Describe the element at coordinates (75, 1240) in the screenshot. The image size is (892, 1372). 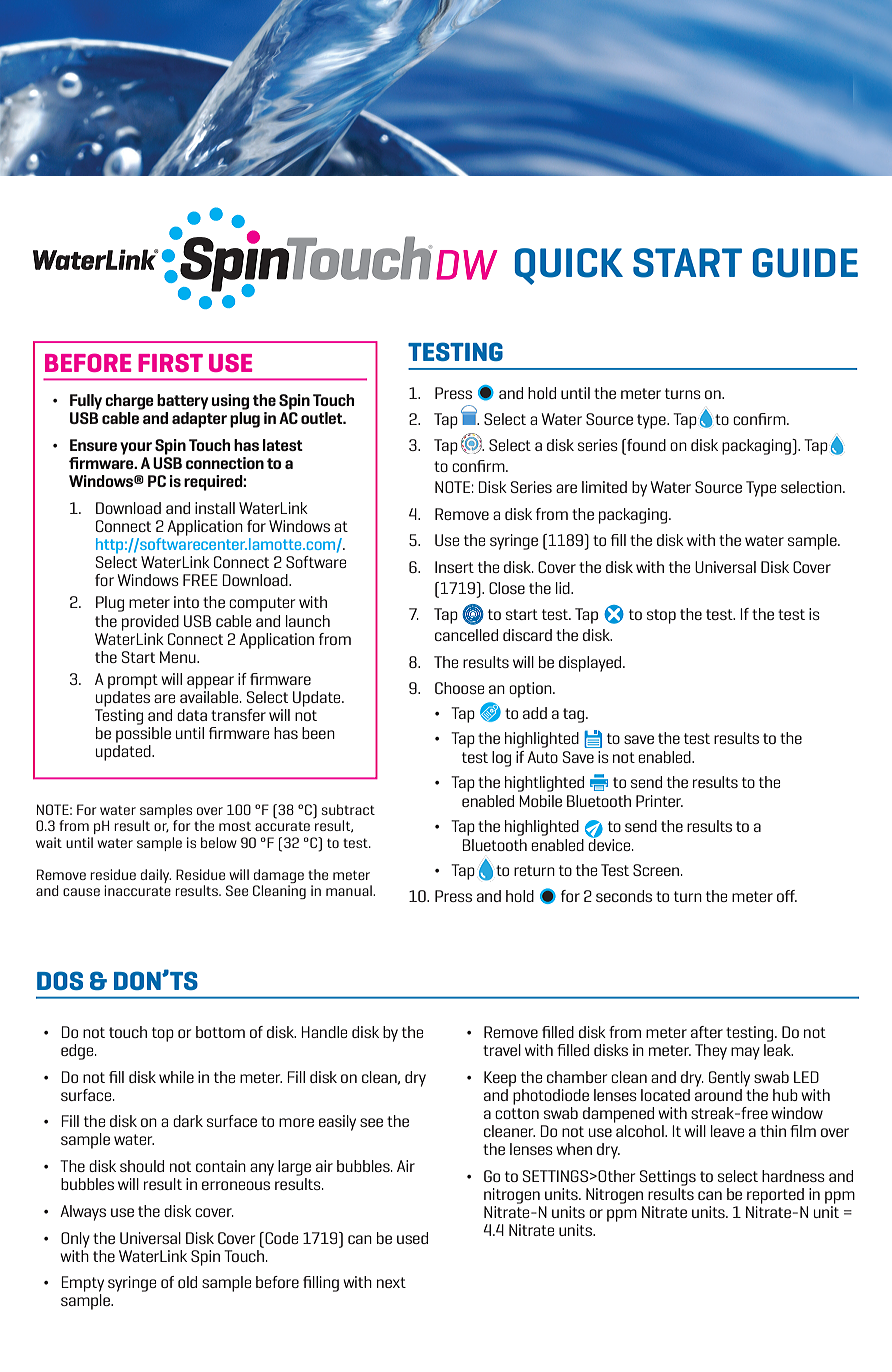
I see `Only` at that location.
